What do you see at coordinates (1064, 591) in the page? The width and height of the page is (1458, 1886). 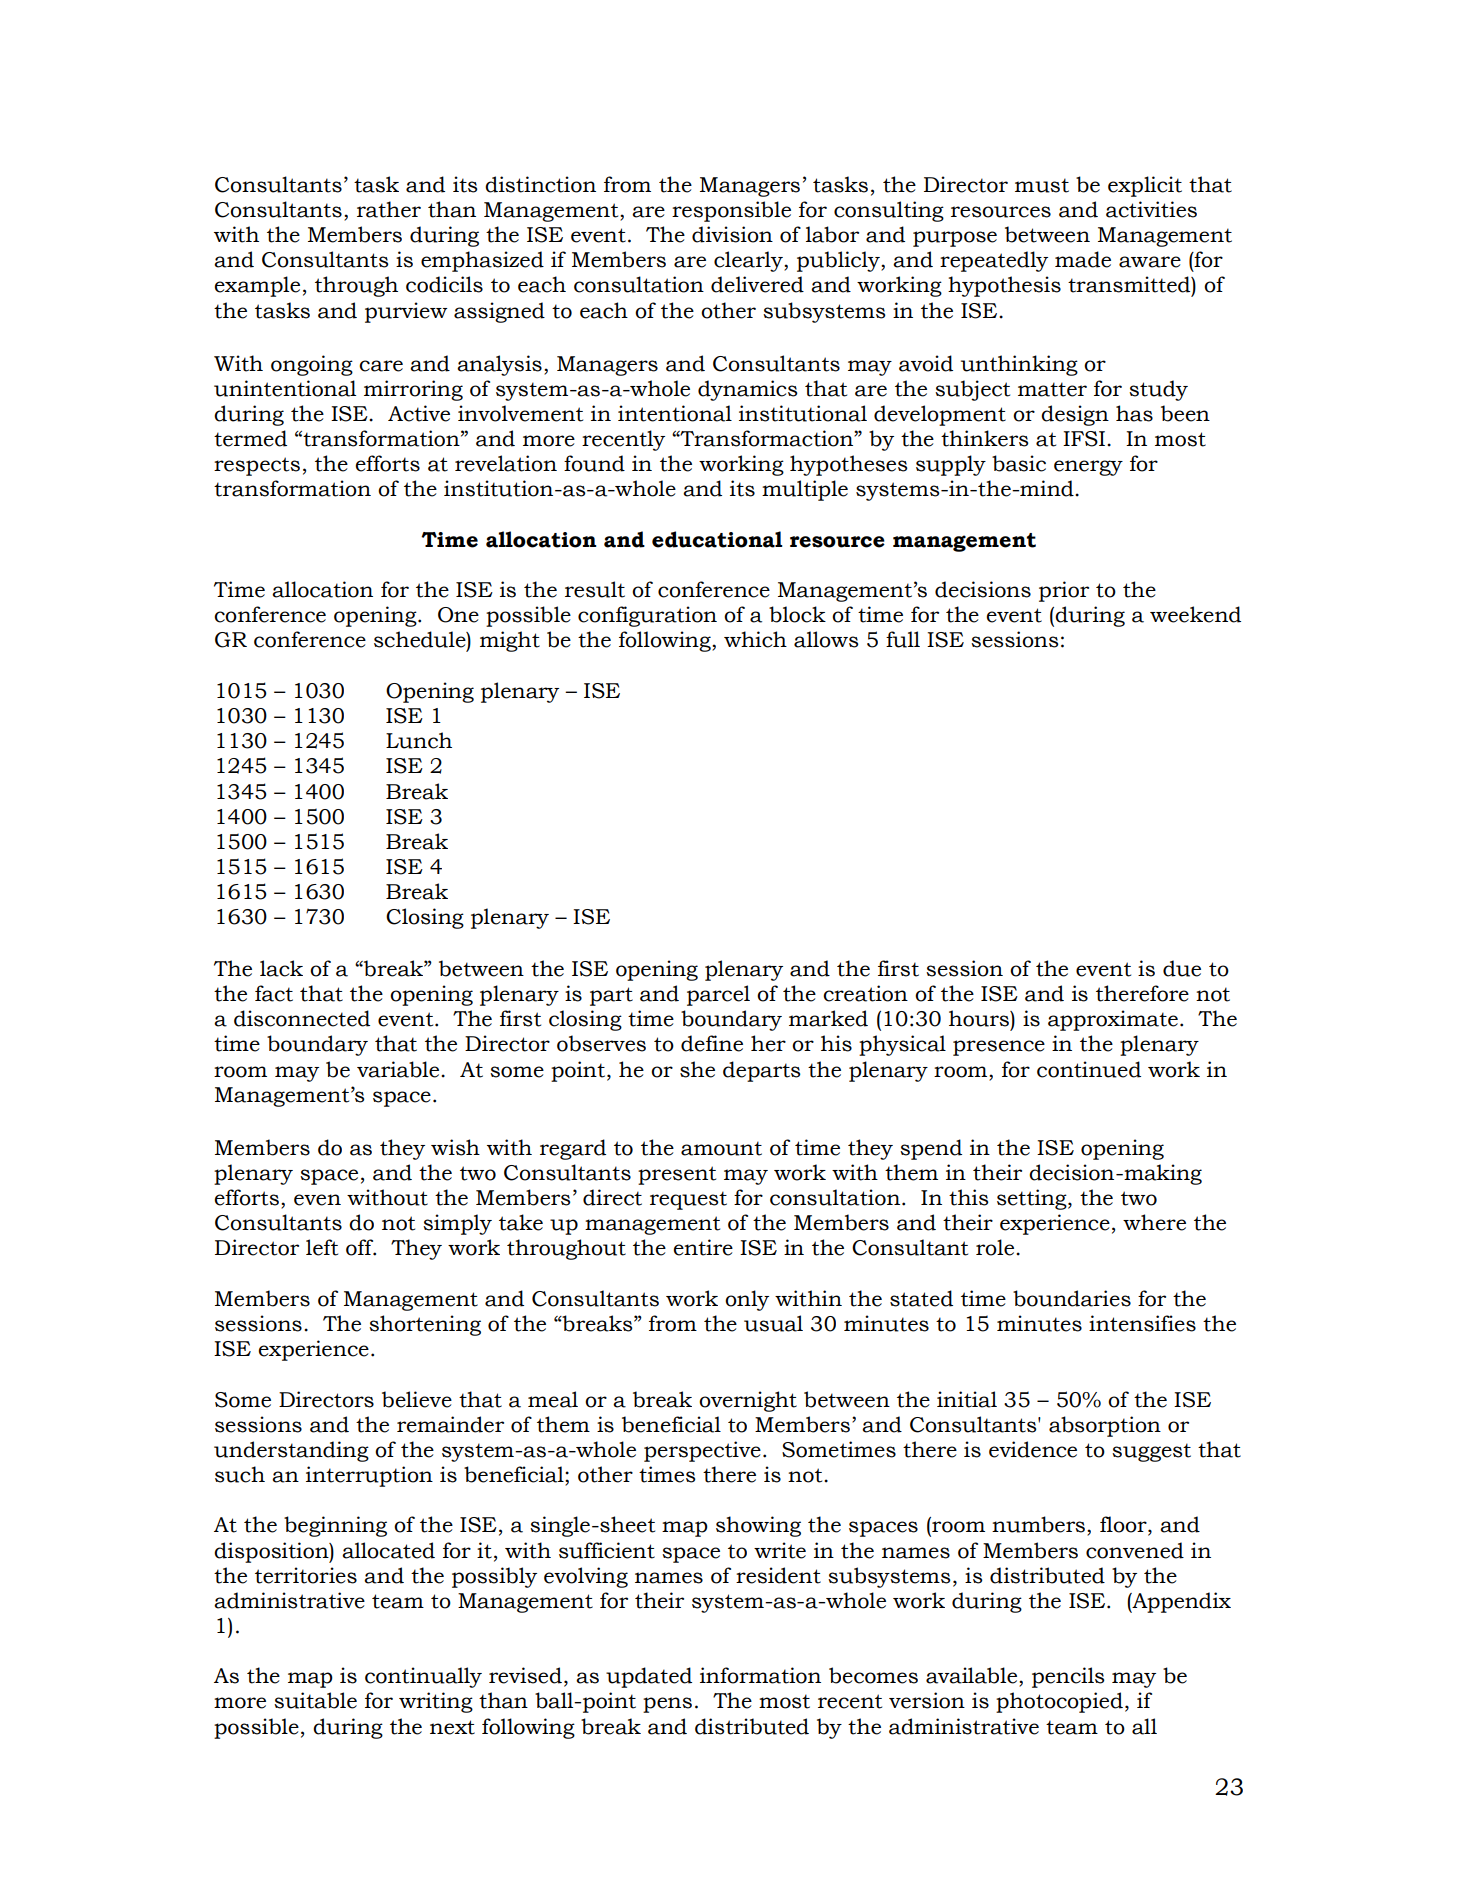 I see `prior` at bounding box center [1064, 591].
